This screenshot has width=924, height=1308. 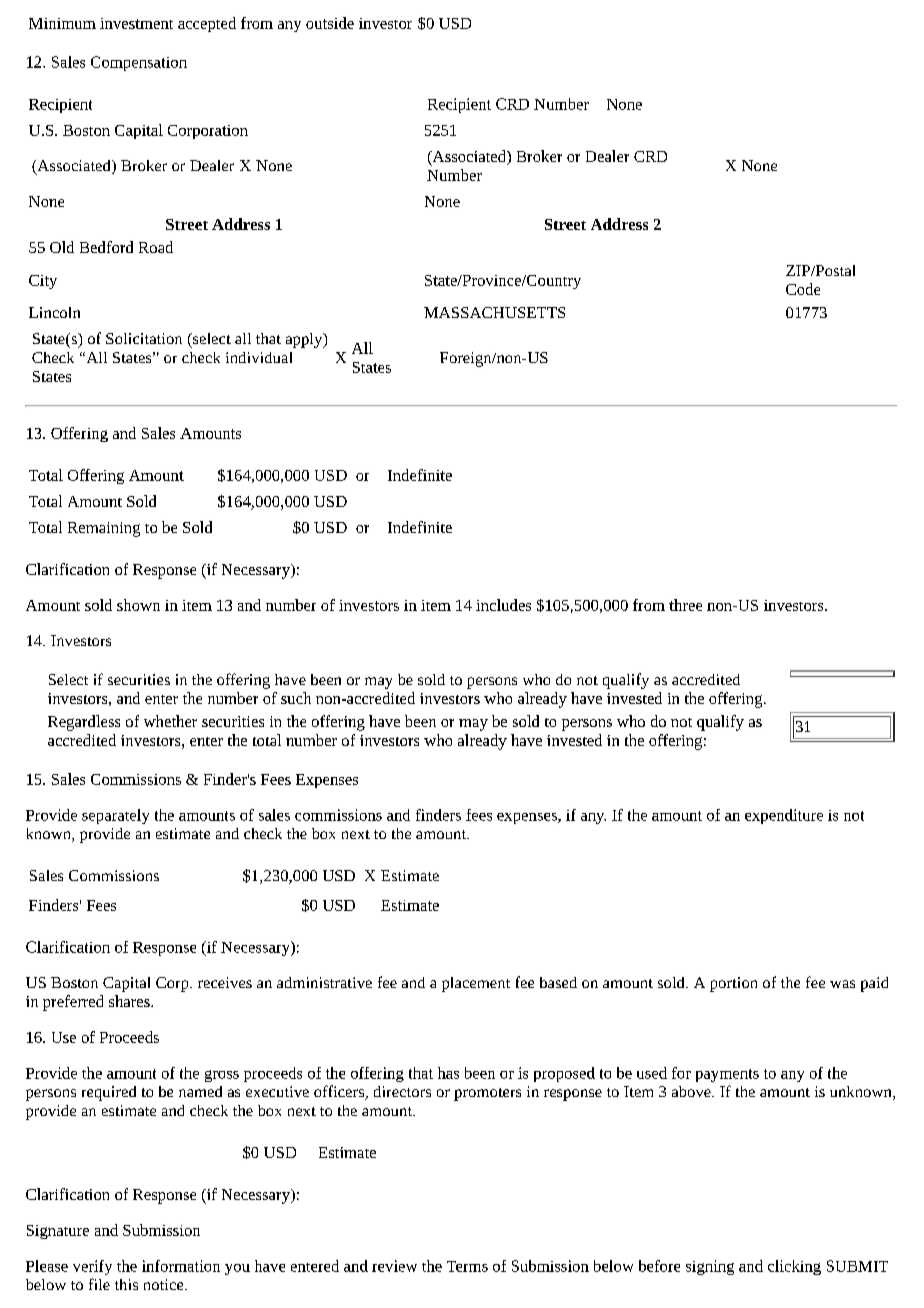 What do you see at coordinates (685, 605) in the screenshot?
I see `three` at bounding box center [685, 605].
